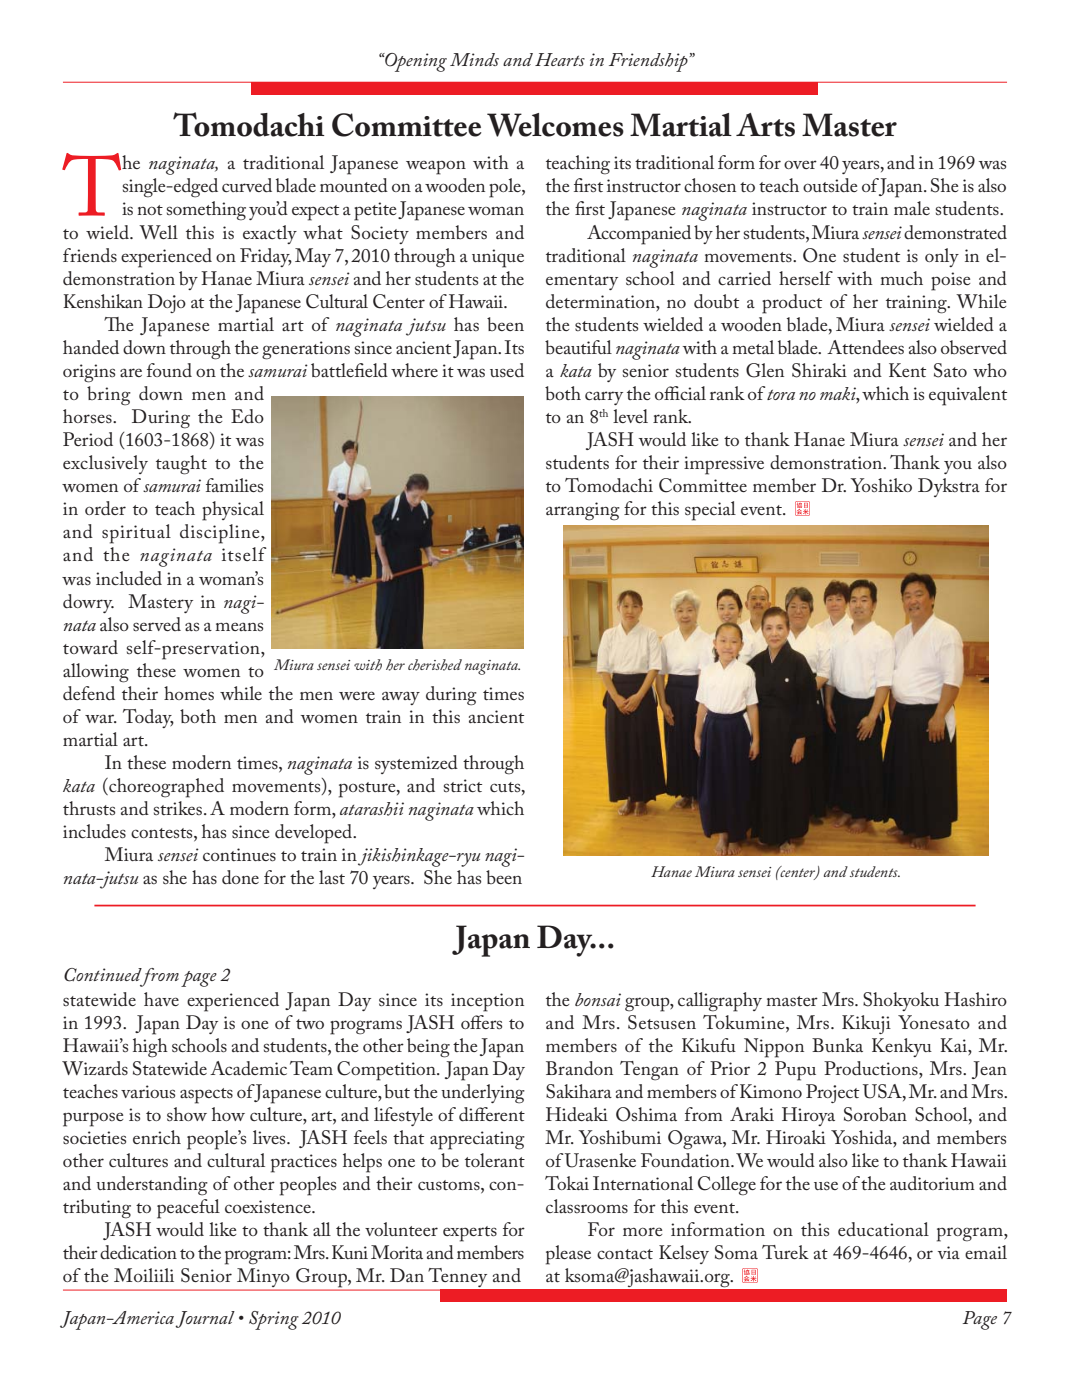  I want to click on Journal, so click(205, 1319).
